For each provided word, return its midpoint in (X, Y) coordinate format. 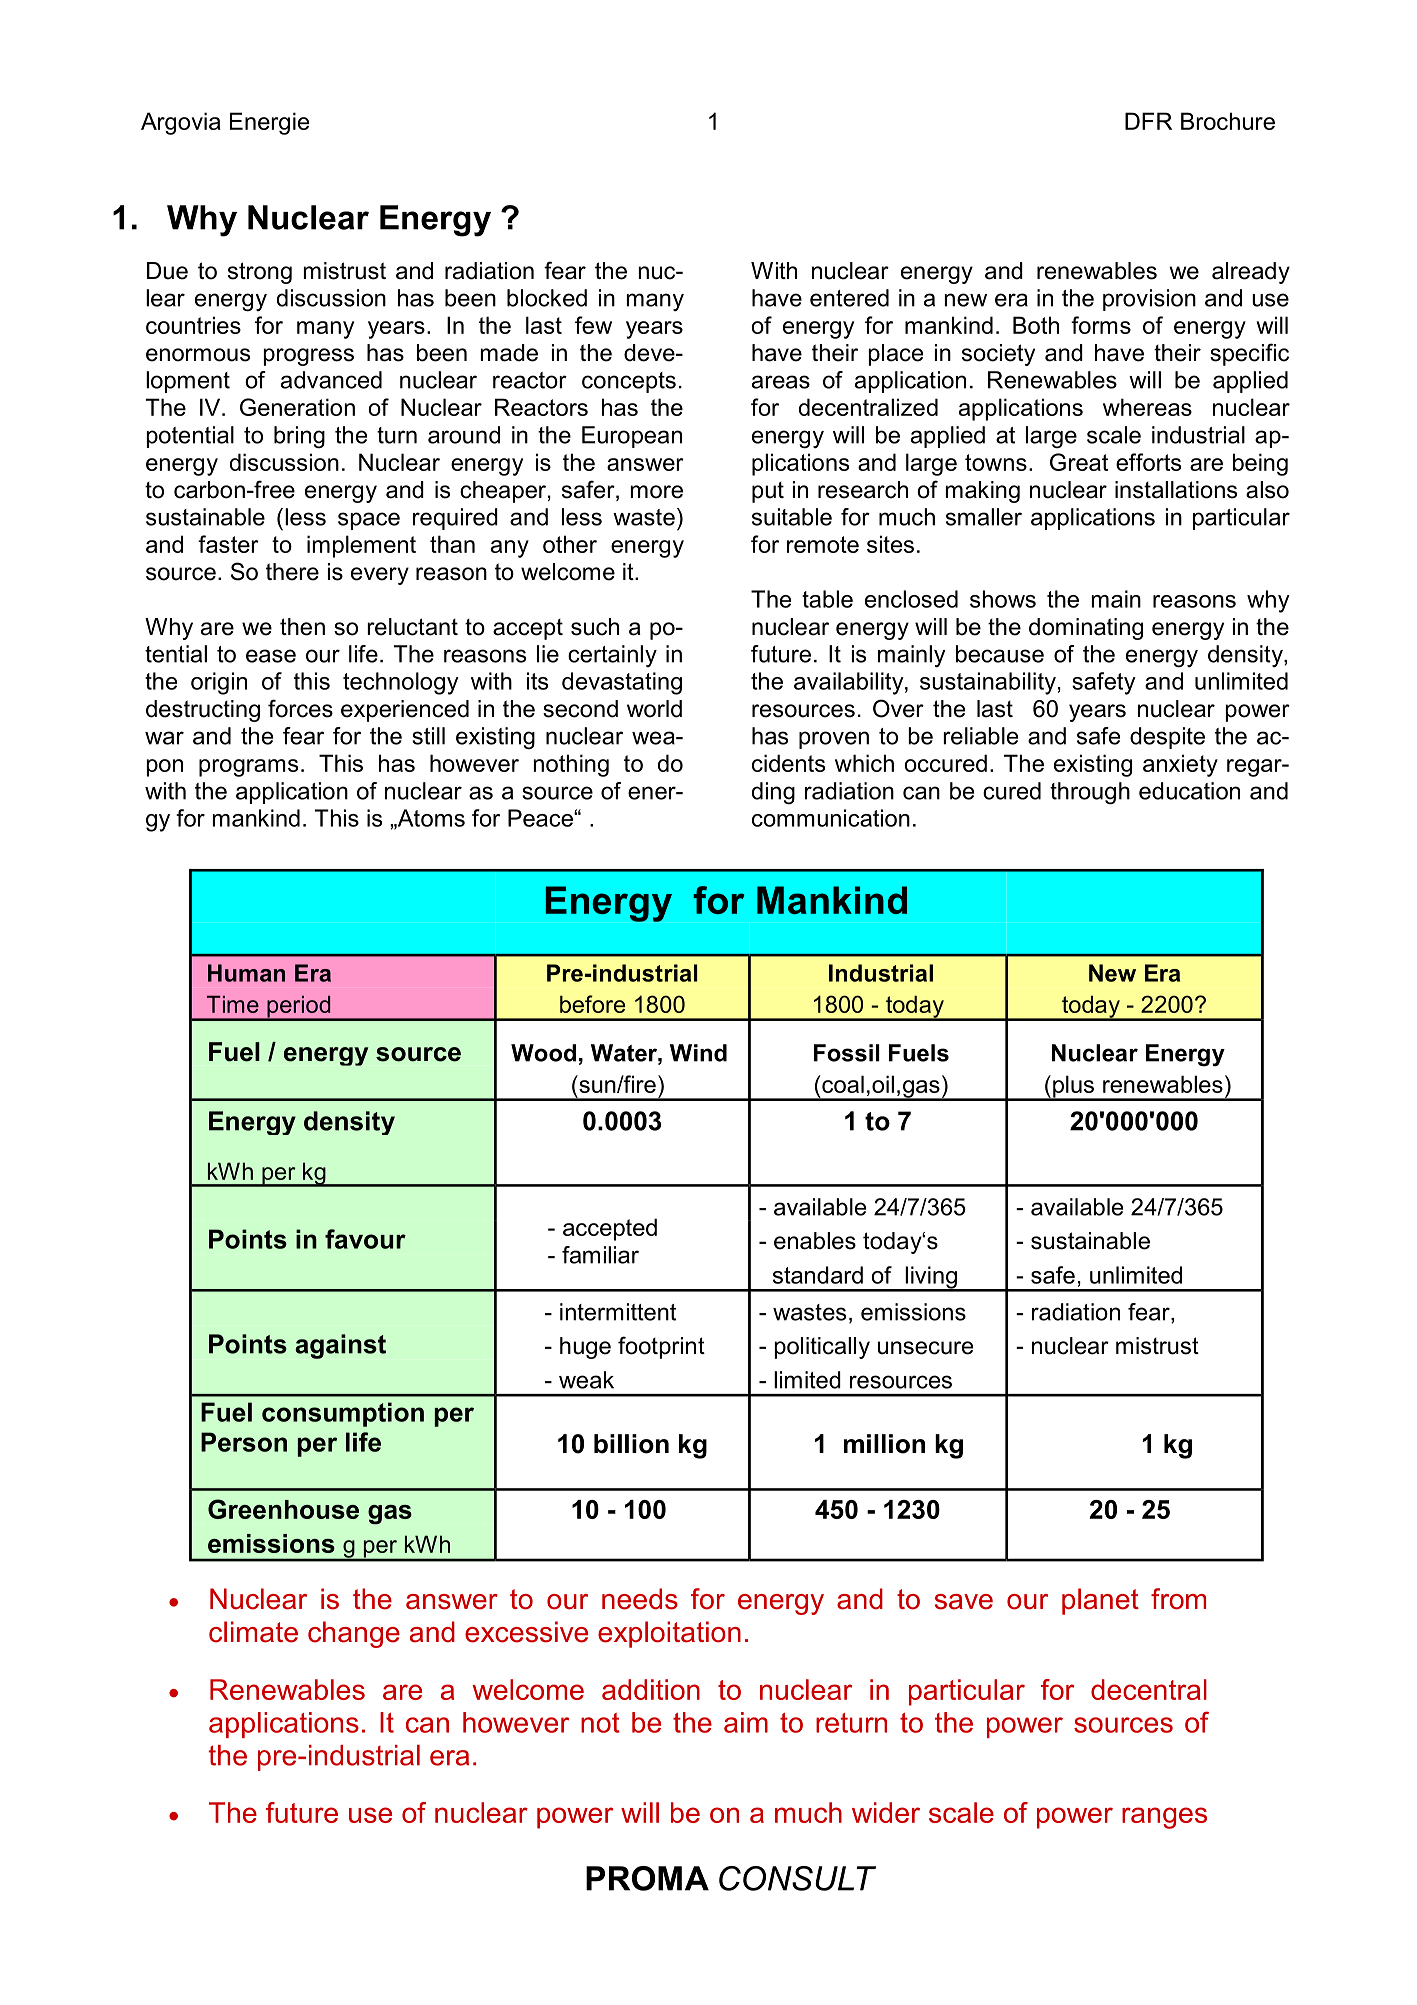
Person (244, 1442)
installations (1176, 490)
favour (365, 1239)
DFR (1148, 121)
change (354, 1634)
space (369, 521)
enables (815, 1241)
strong (260, 273)
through (1090, 793)
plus (1074, 1087)
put (768, 492)
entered (849, 298)
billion (631, 1444)
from (1178, 1599)
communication (831, 818)
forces (300, 708)
